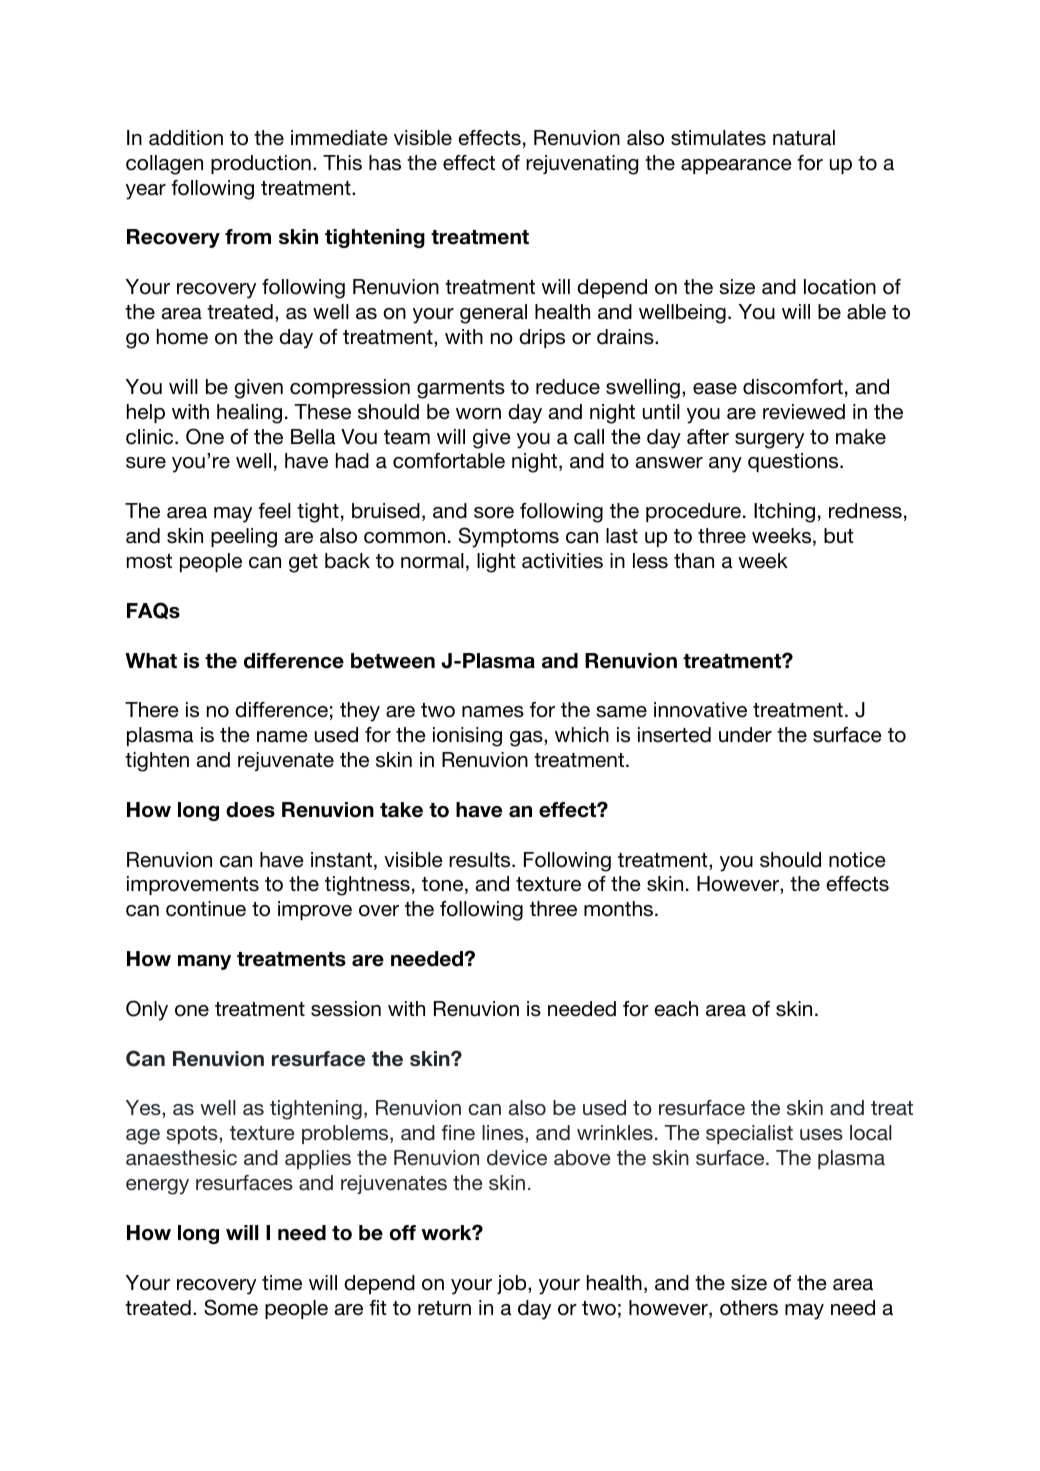  Describe the element at coordinates (769, 441) in the page. I see `surgery` at that location.
